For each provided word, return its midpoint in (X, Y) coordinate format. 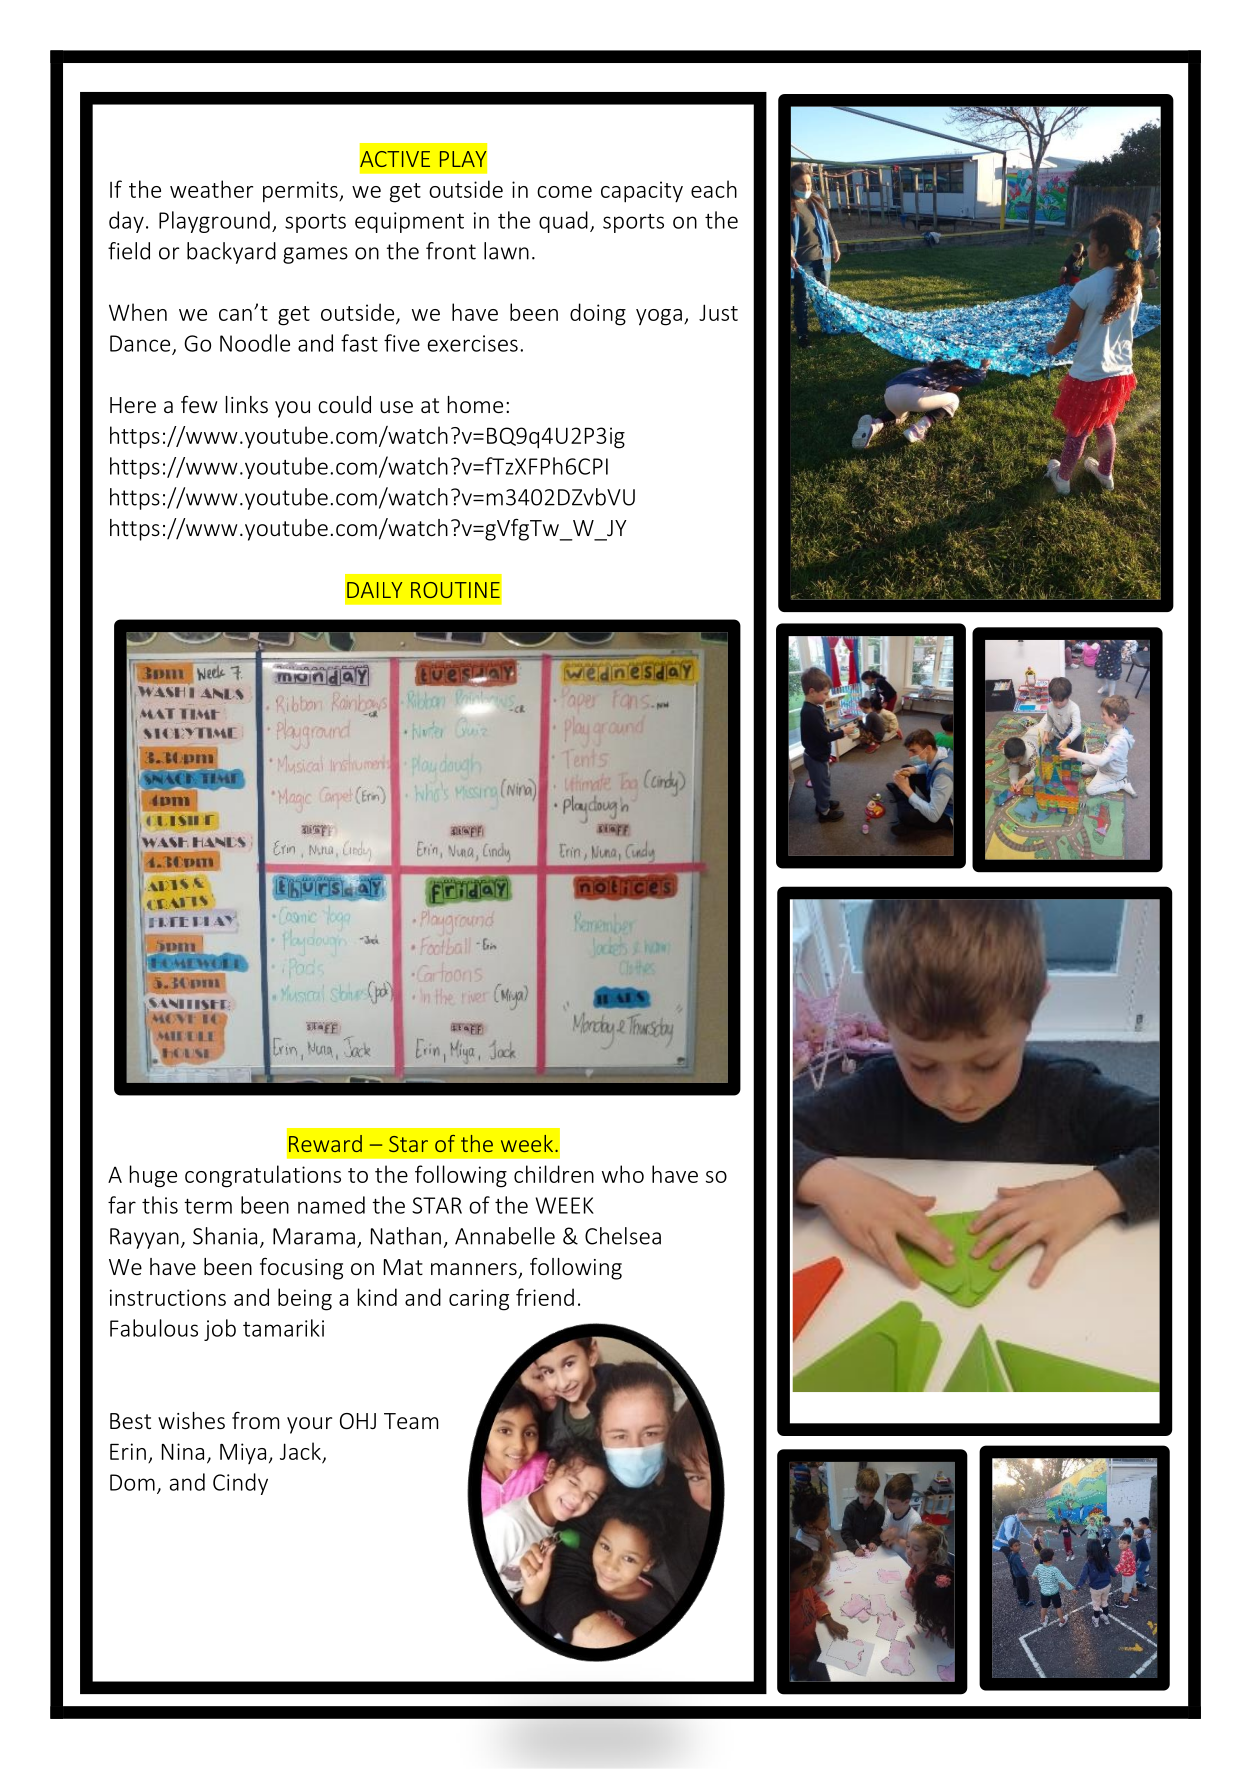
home (475, 404)
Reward (325, 1143)
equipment (409, 222)
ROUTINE (455, 590)
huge (153, 1176)
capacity (642, 192)
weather (211, 189)
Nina (183, 1451)
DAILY (374, 590)
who (623, 1174)
